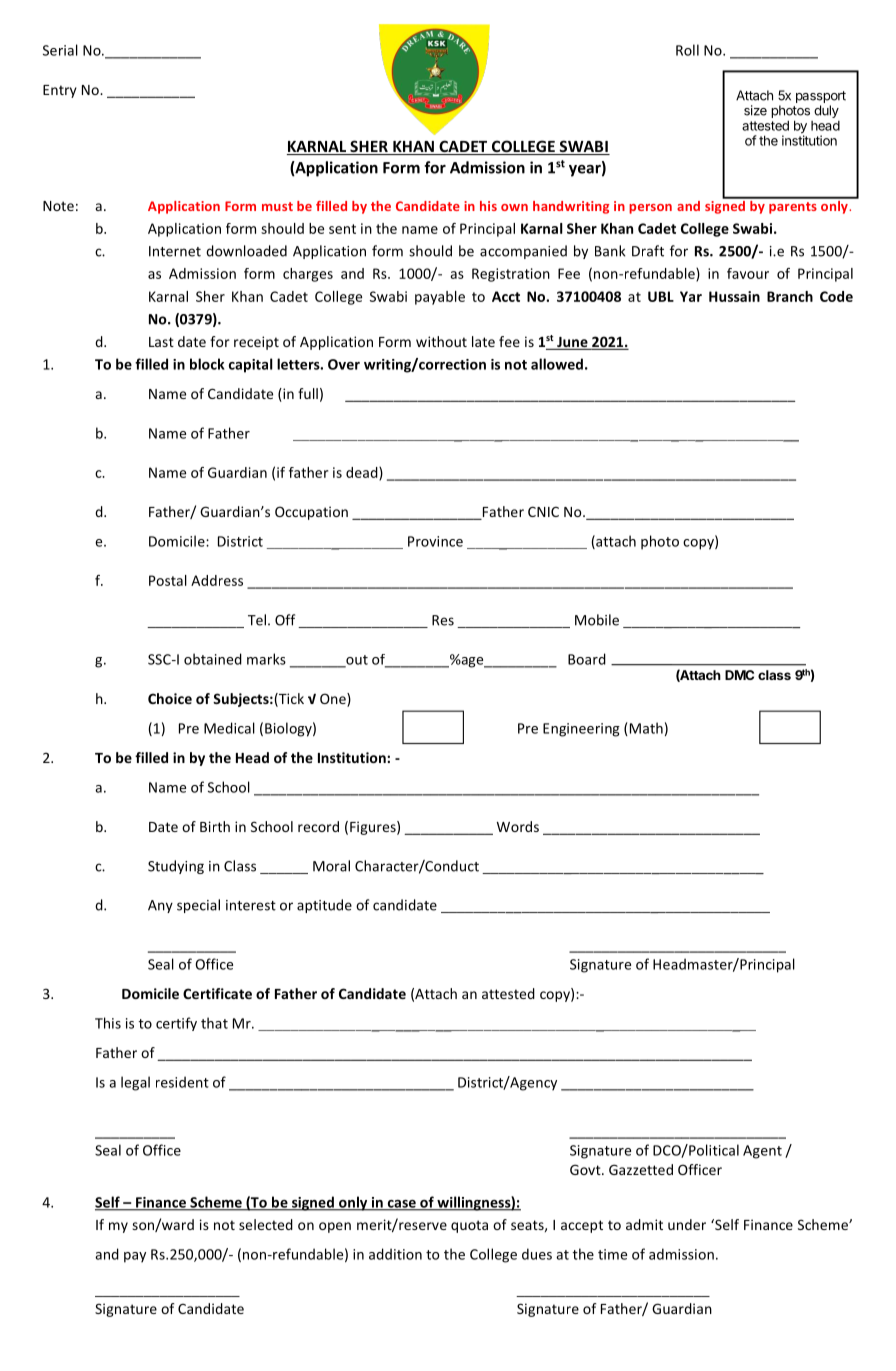 Image resolution: width=896 pixels, height=1371 pixels. I want to click on quota, so click(469, 1226).
